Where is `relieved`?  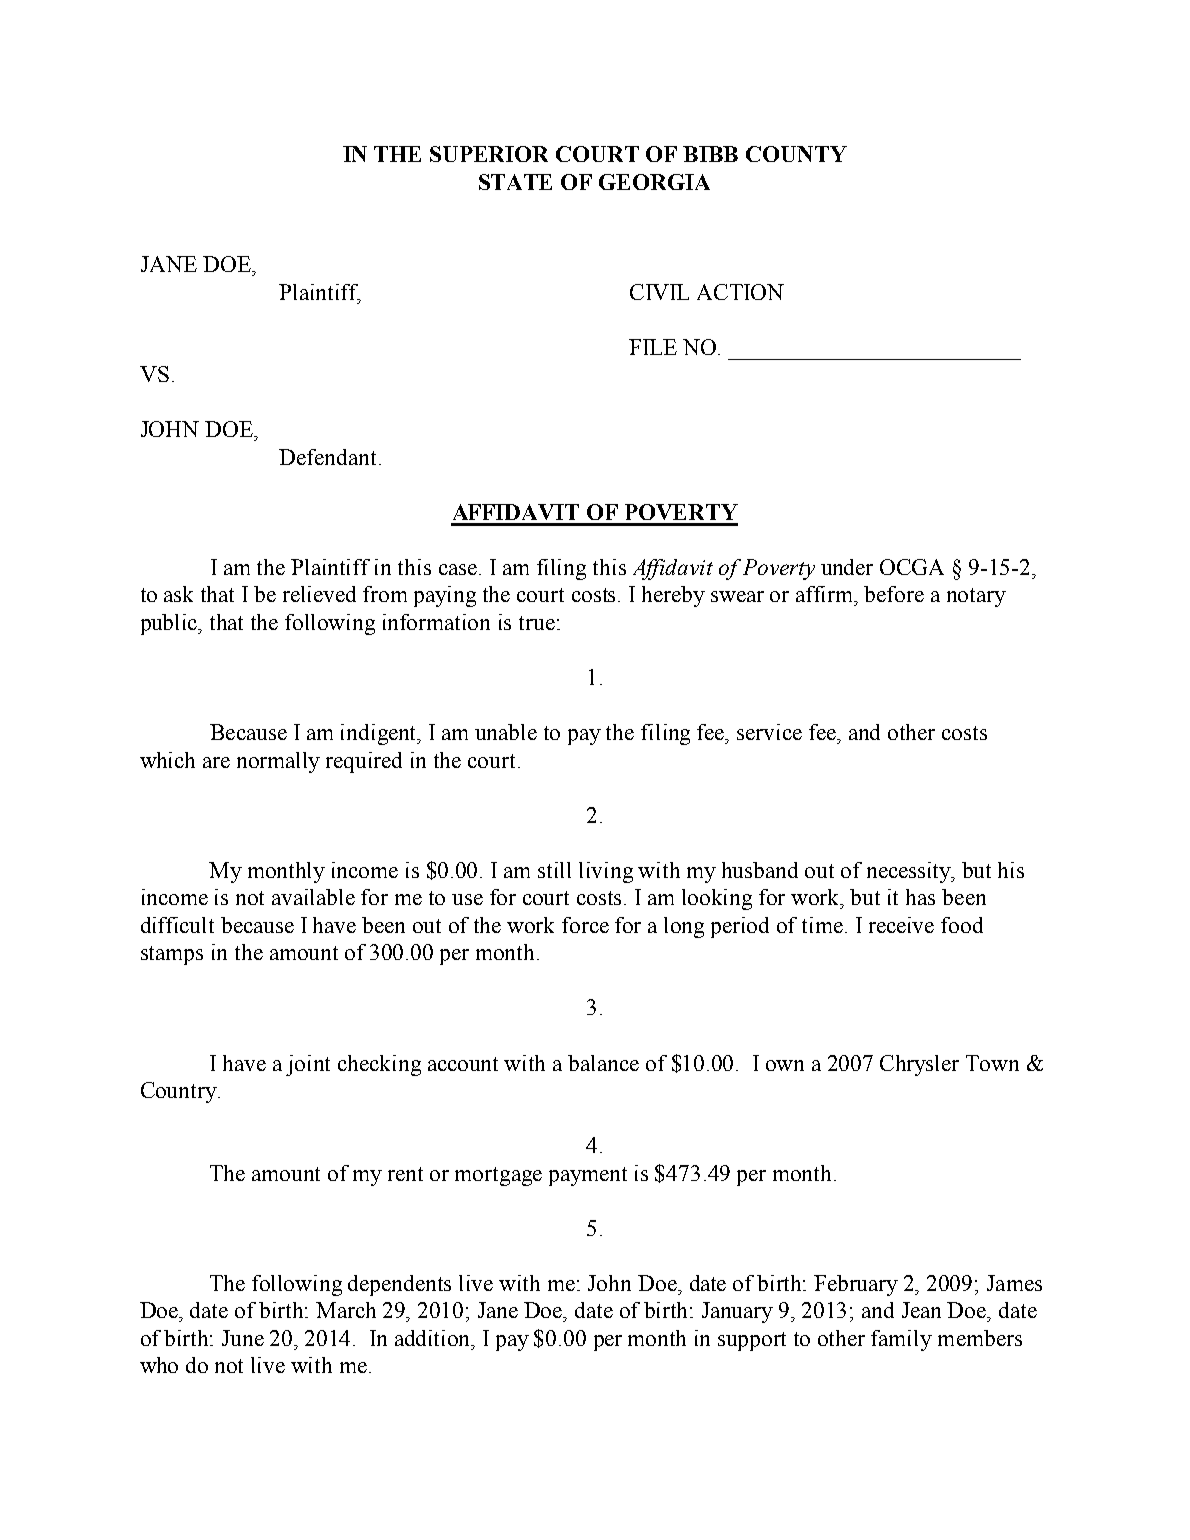
relieved is located at coordinates (319, 594).
